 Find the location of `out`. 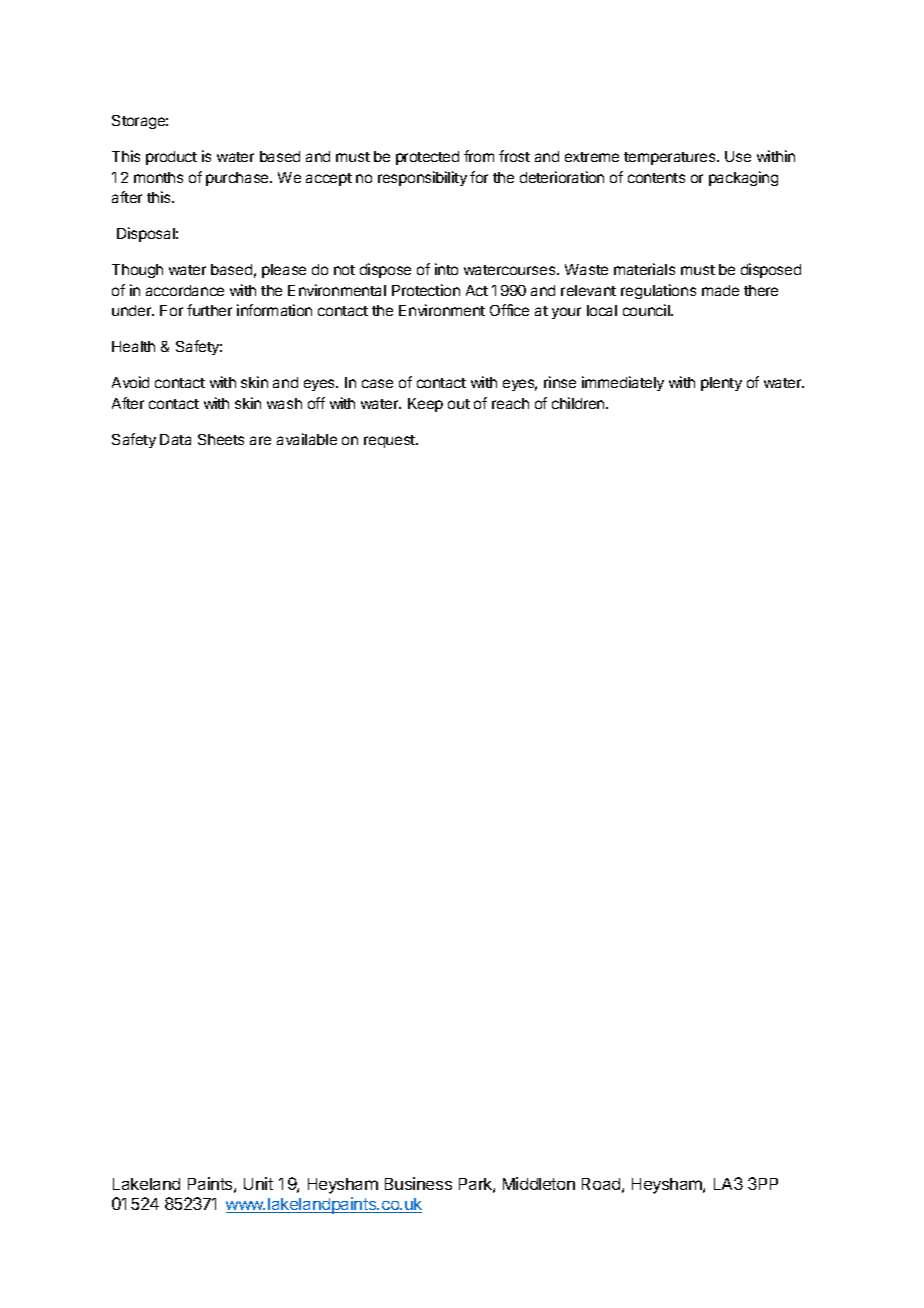

out is located at coordinates (459, 404).
